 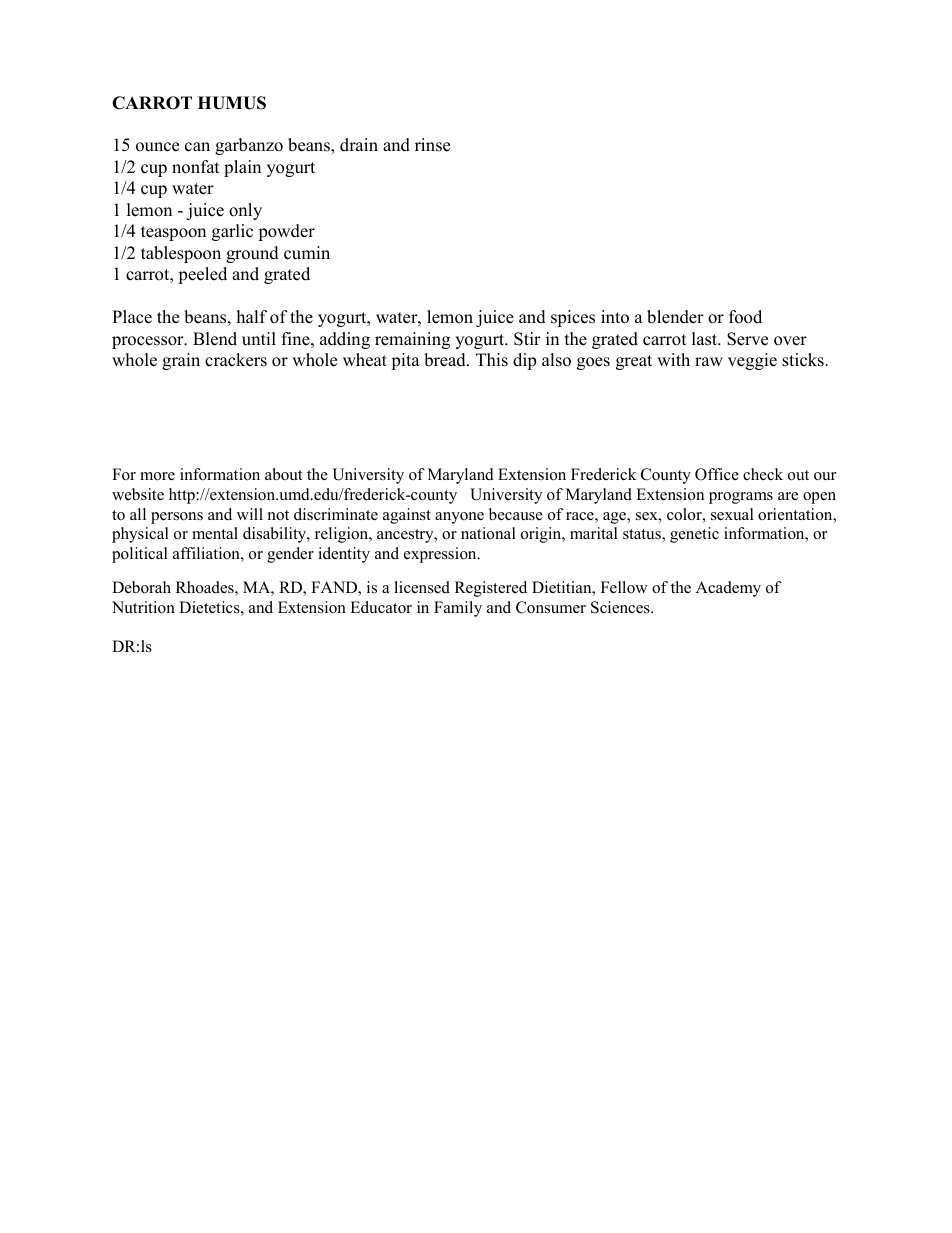 I want to click on rinse, so click(x=432, y=145).
